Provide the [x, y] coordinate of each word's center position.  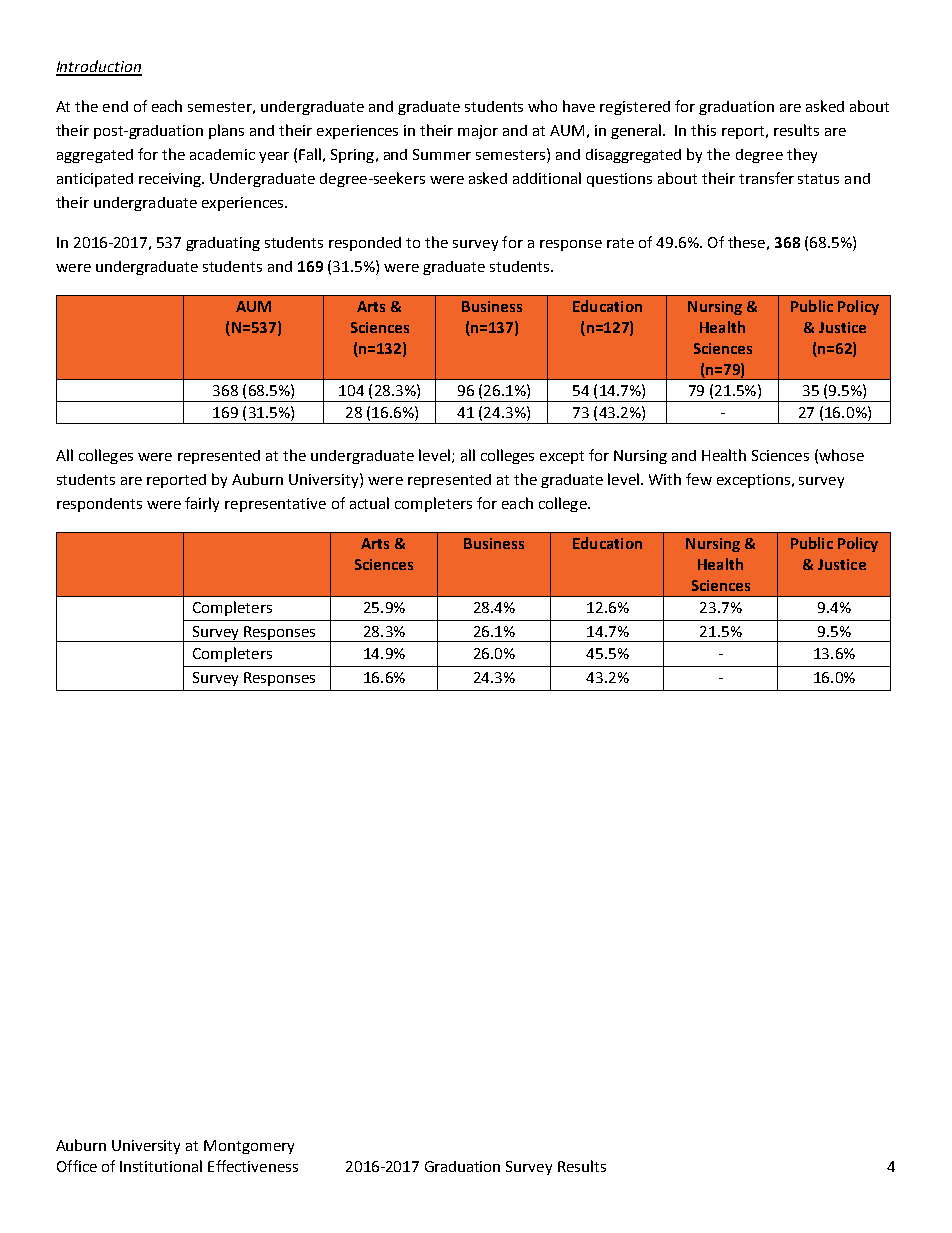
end [115, 106]
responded [365, 244]
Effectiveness [253, 1166]
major [478, 132]
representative [275, 505]
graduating [223, 244]
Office [77, 1166]
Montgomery [249, 1147]
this [703, 130]
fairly [202, 504]
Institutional [161, 1166]
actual [369, 503]
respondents [99, 505]
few [699, 479]
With [665, 479]
